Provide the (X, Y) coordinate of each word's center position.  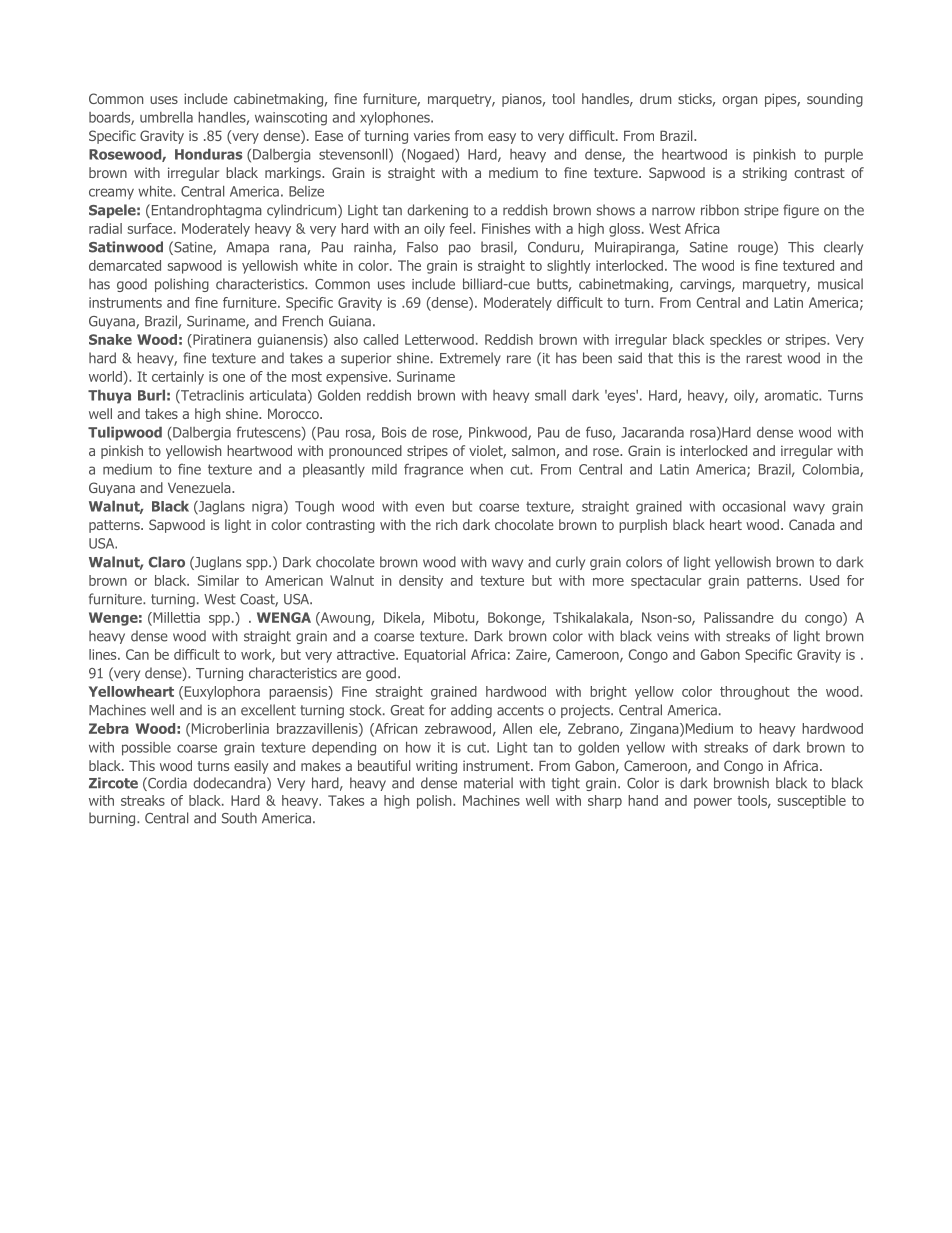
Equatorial (435, 656)
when (486, 469)
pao (460, 249)
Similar (218, 580)
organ (739, 101)
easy (502, 138)
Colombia (832, 470)
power (713, 803)
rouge (756, 248)
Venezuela (200, 487)
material (488, 783)
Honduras (208, 154)
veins (673, 636)
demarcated (125, 265)
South (239, 818)
